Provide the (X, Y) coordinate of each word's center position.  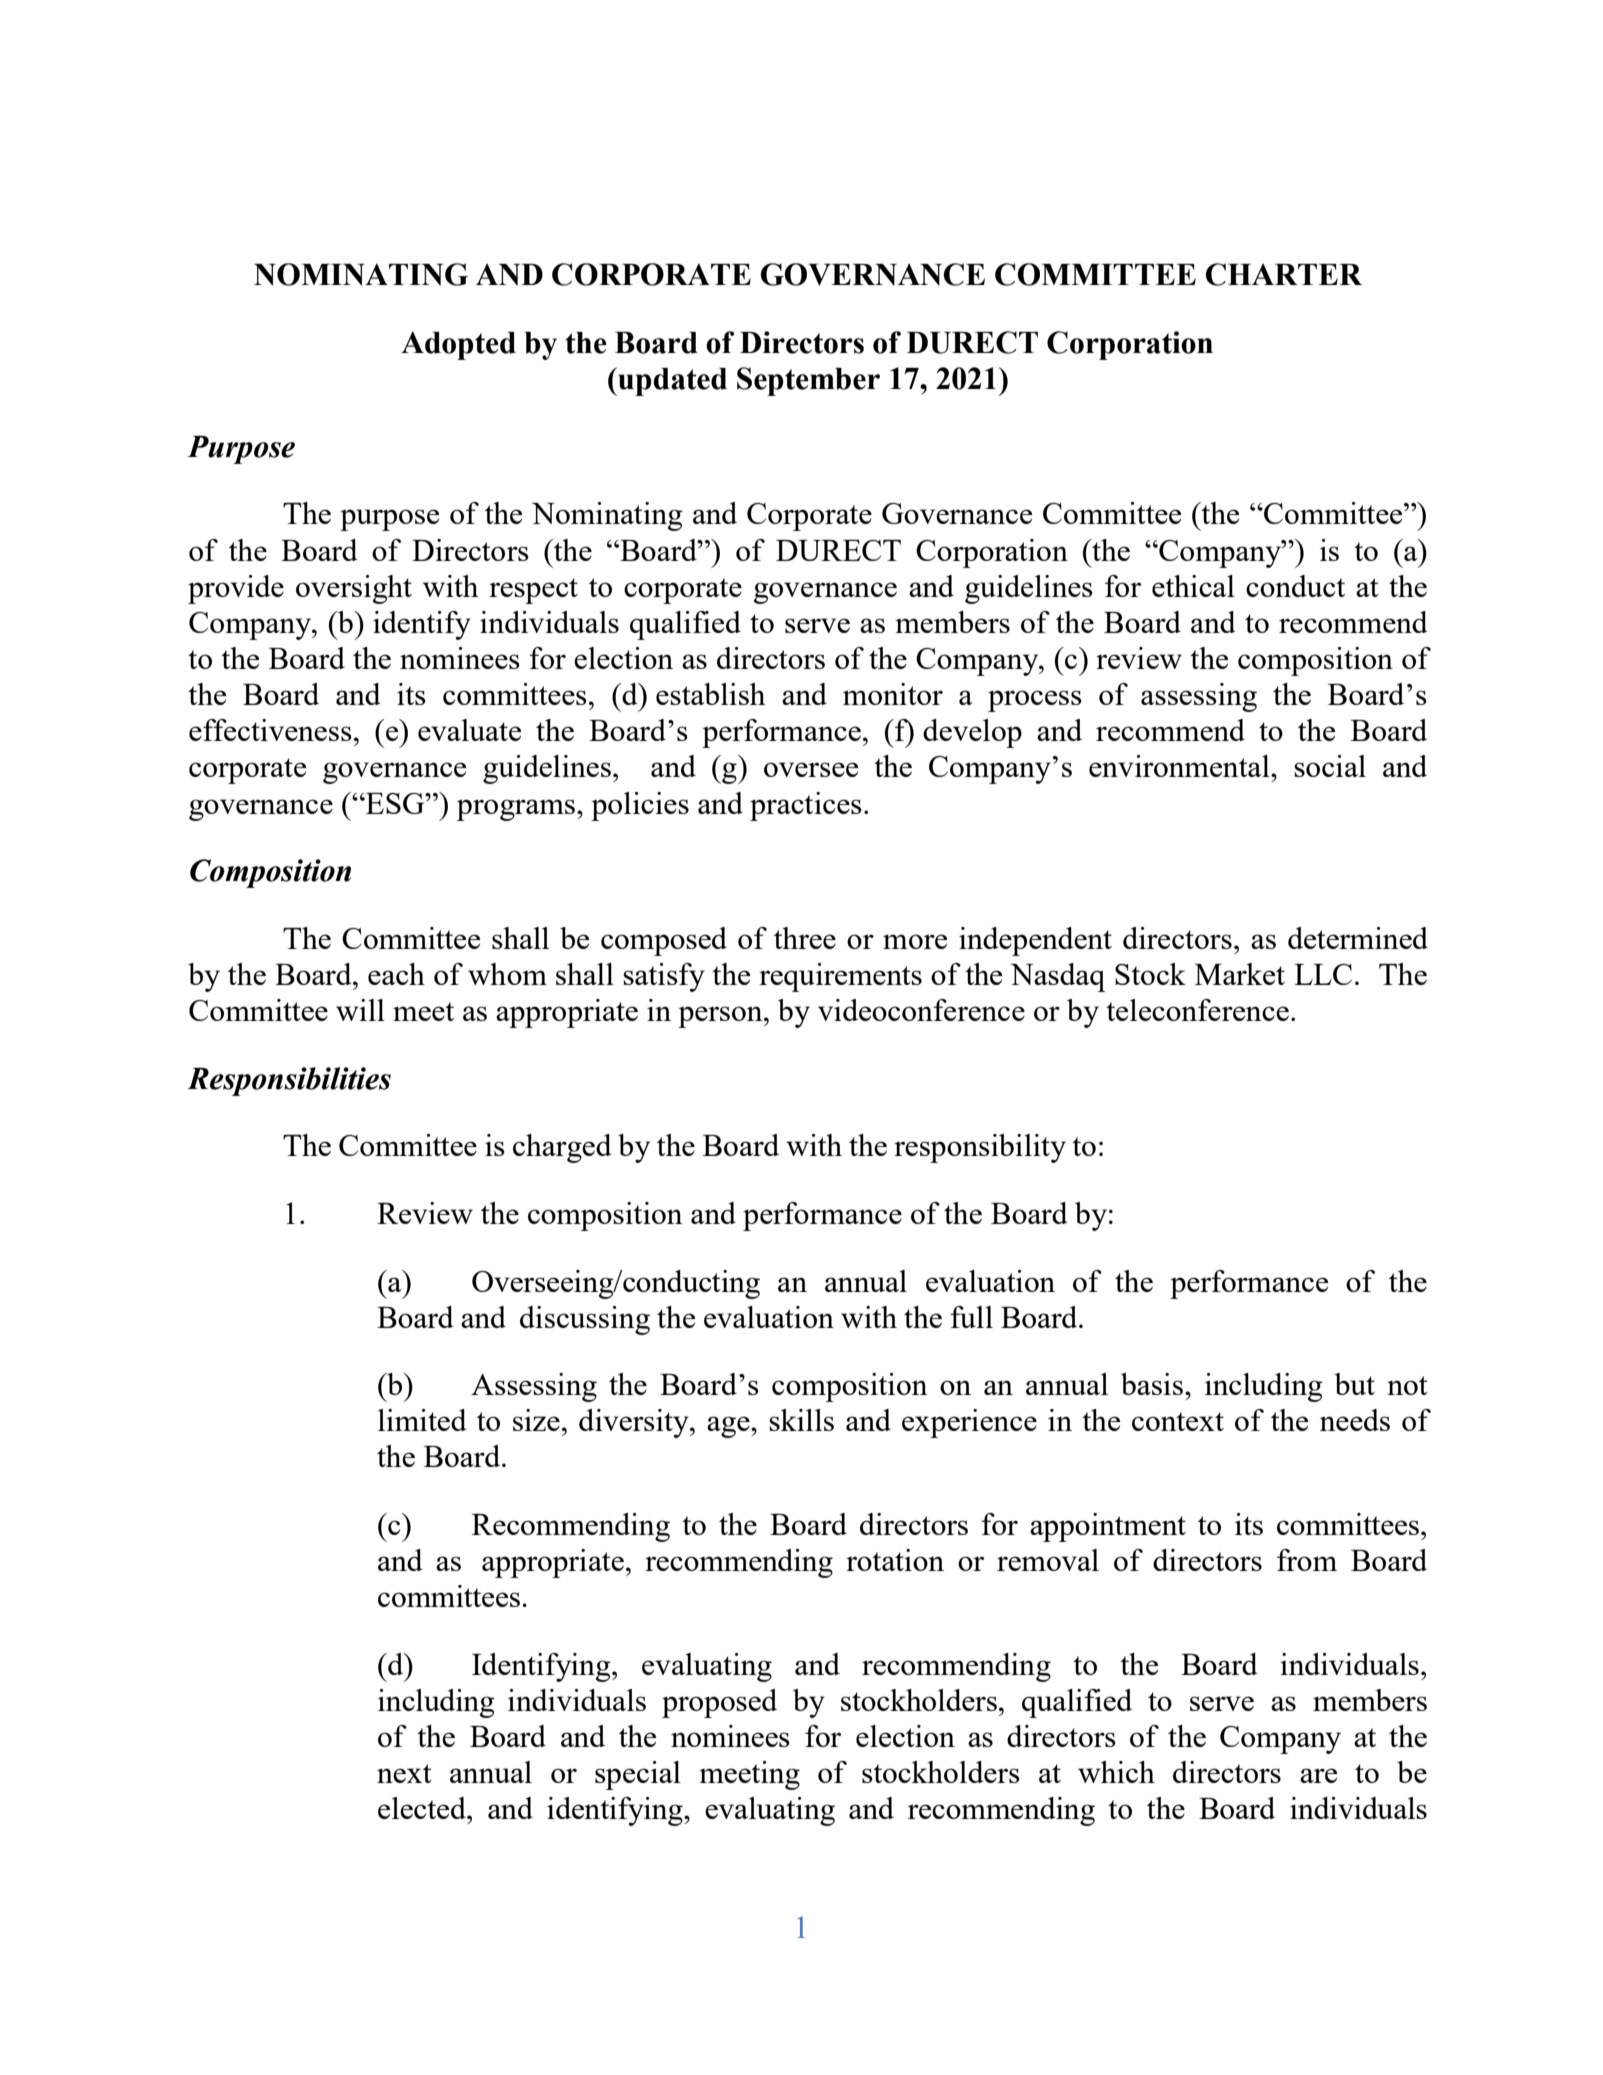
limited (422, 1420)
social (1330, 766)
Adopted (458, 345)
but (1354, 1384)
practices (806, 806)
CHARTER (1283, 274)
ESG (395, 803)
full (971, 1317)
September (808, 381)
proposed (719, 1703)
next (404, 1773)
